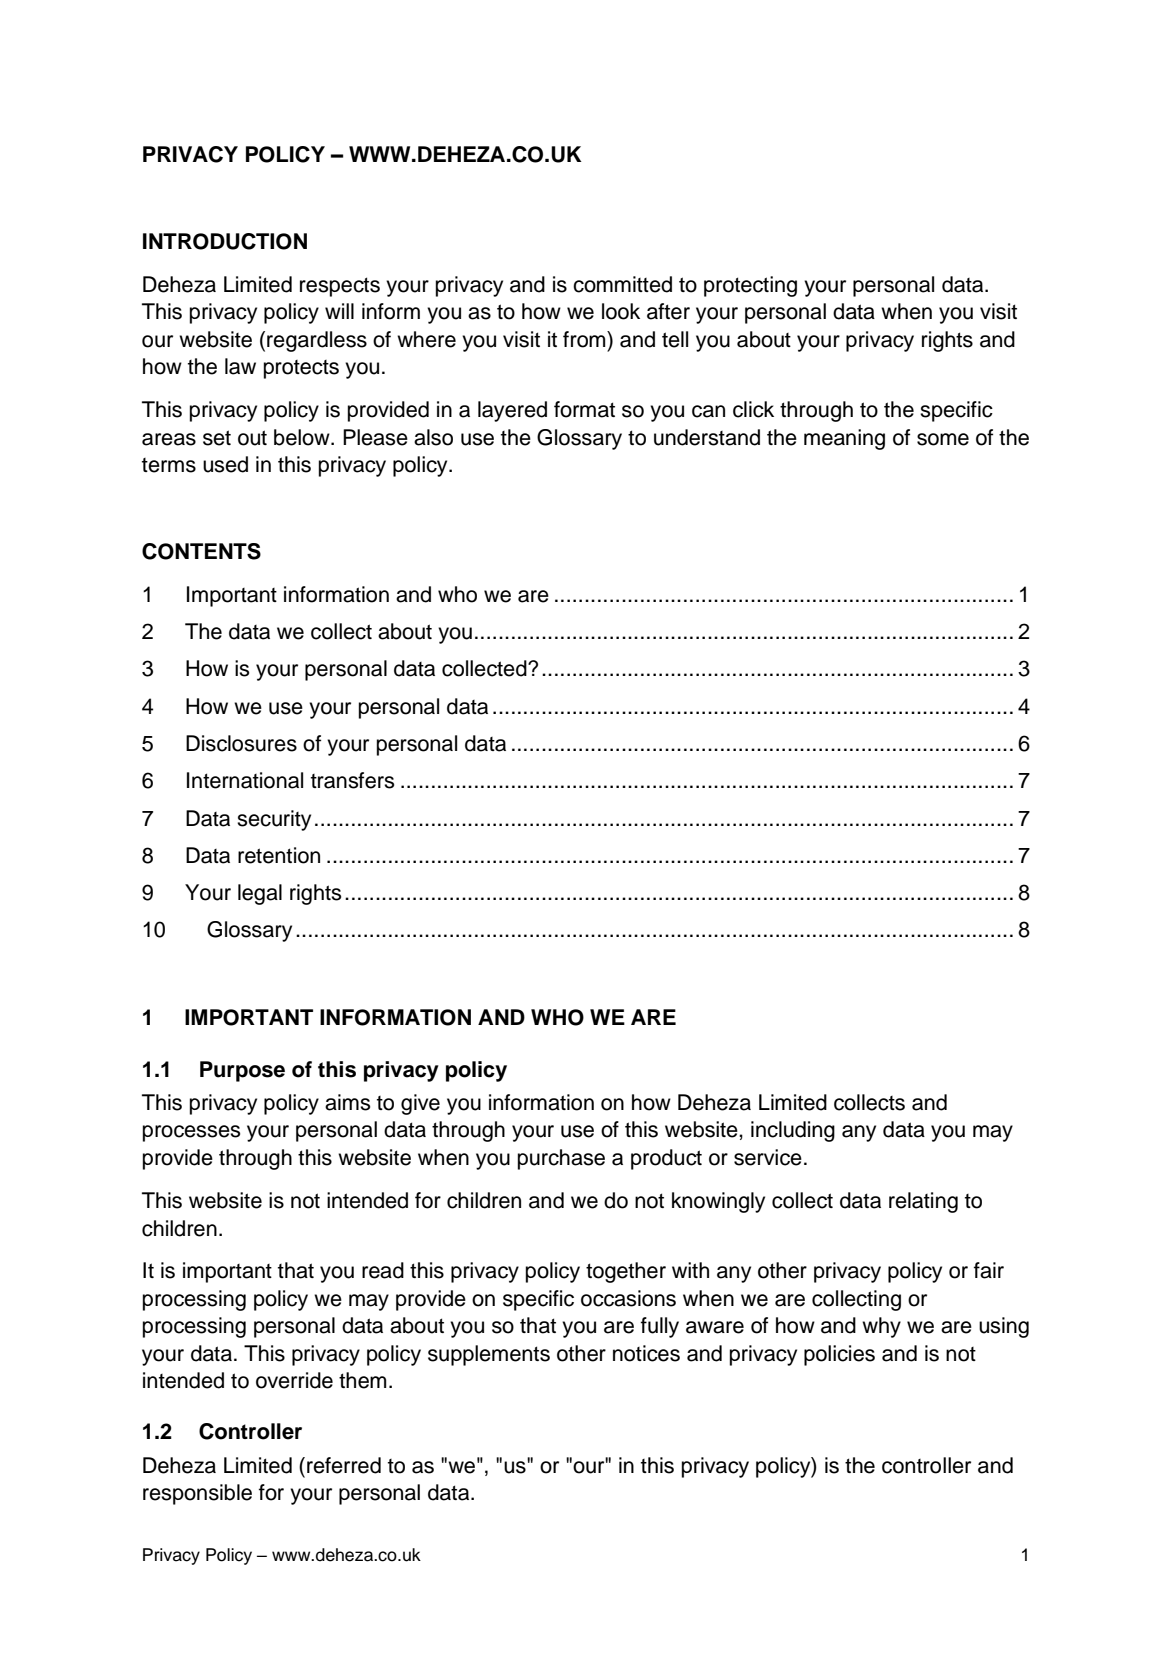 The image size is (1173, 1659). What do you see at coordinates (839, 1355) in the image?
I see `policies` at bounding box center [839, 1355].
